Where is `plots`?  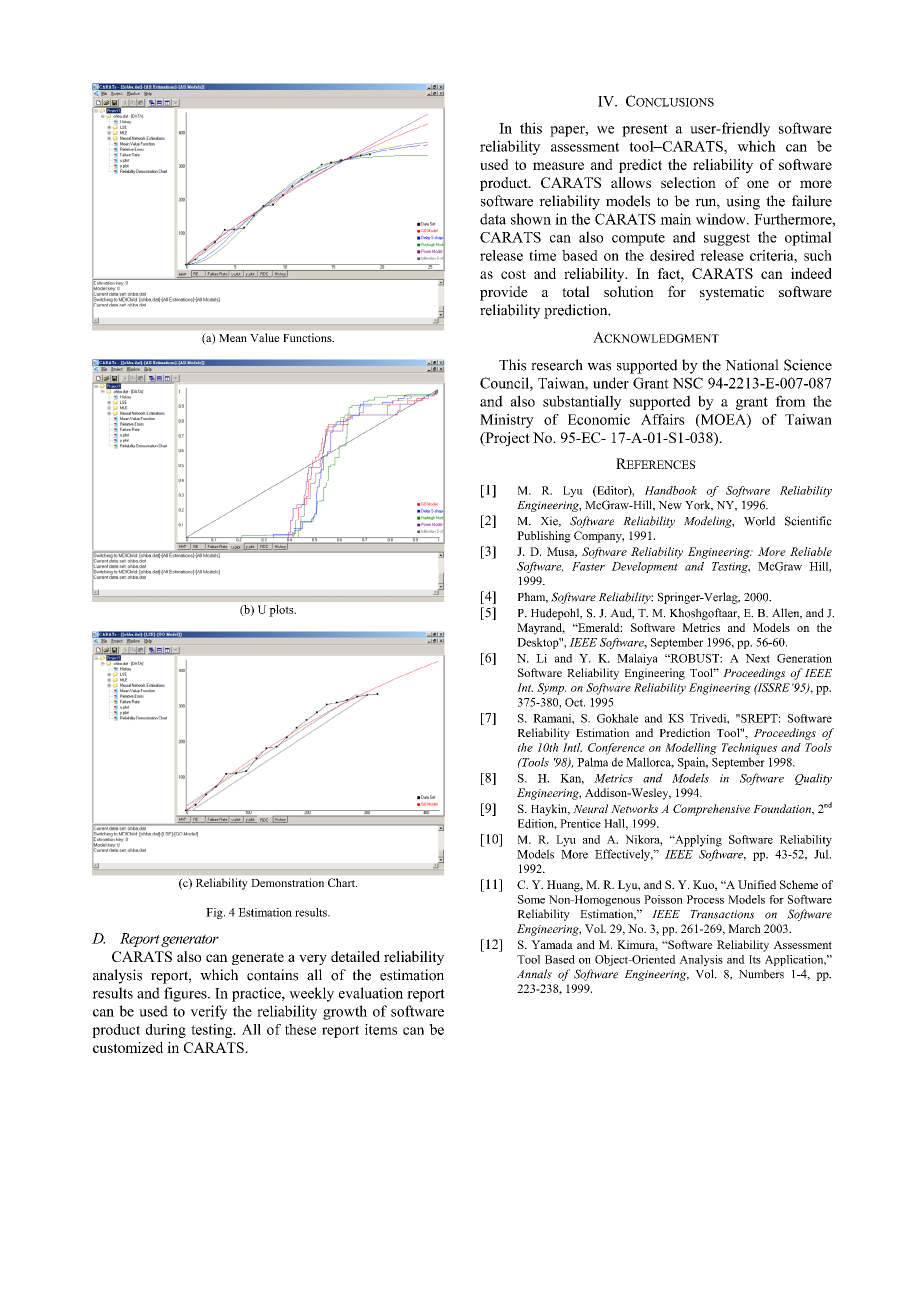
plots is located at coordinates (282, 611).
